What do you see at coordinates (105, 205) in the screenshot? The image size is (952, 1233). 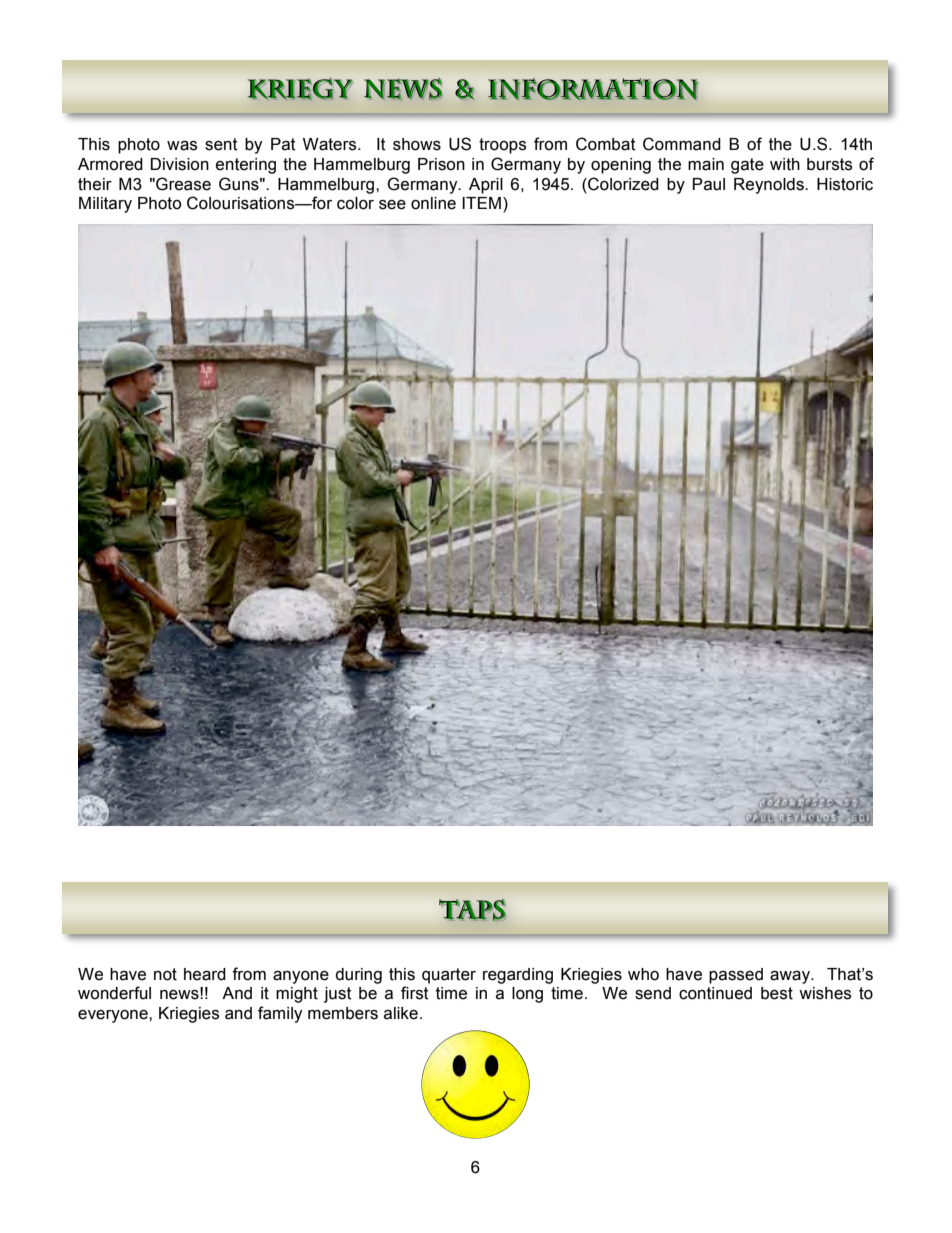 I see `Military` at bounding box center [105, 205].
